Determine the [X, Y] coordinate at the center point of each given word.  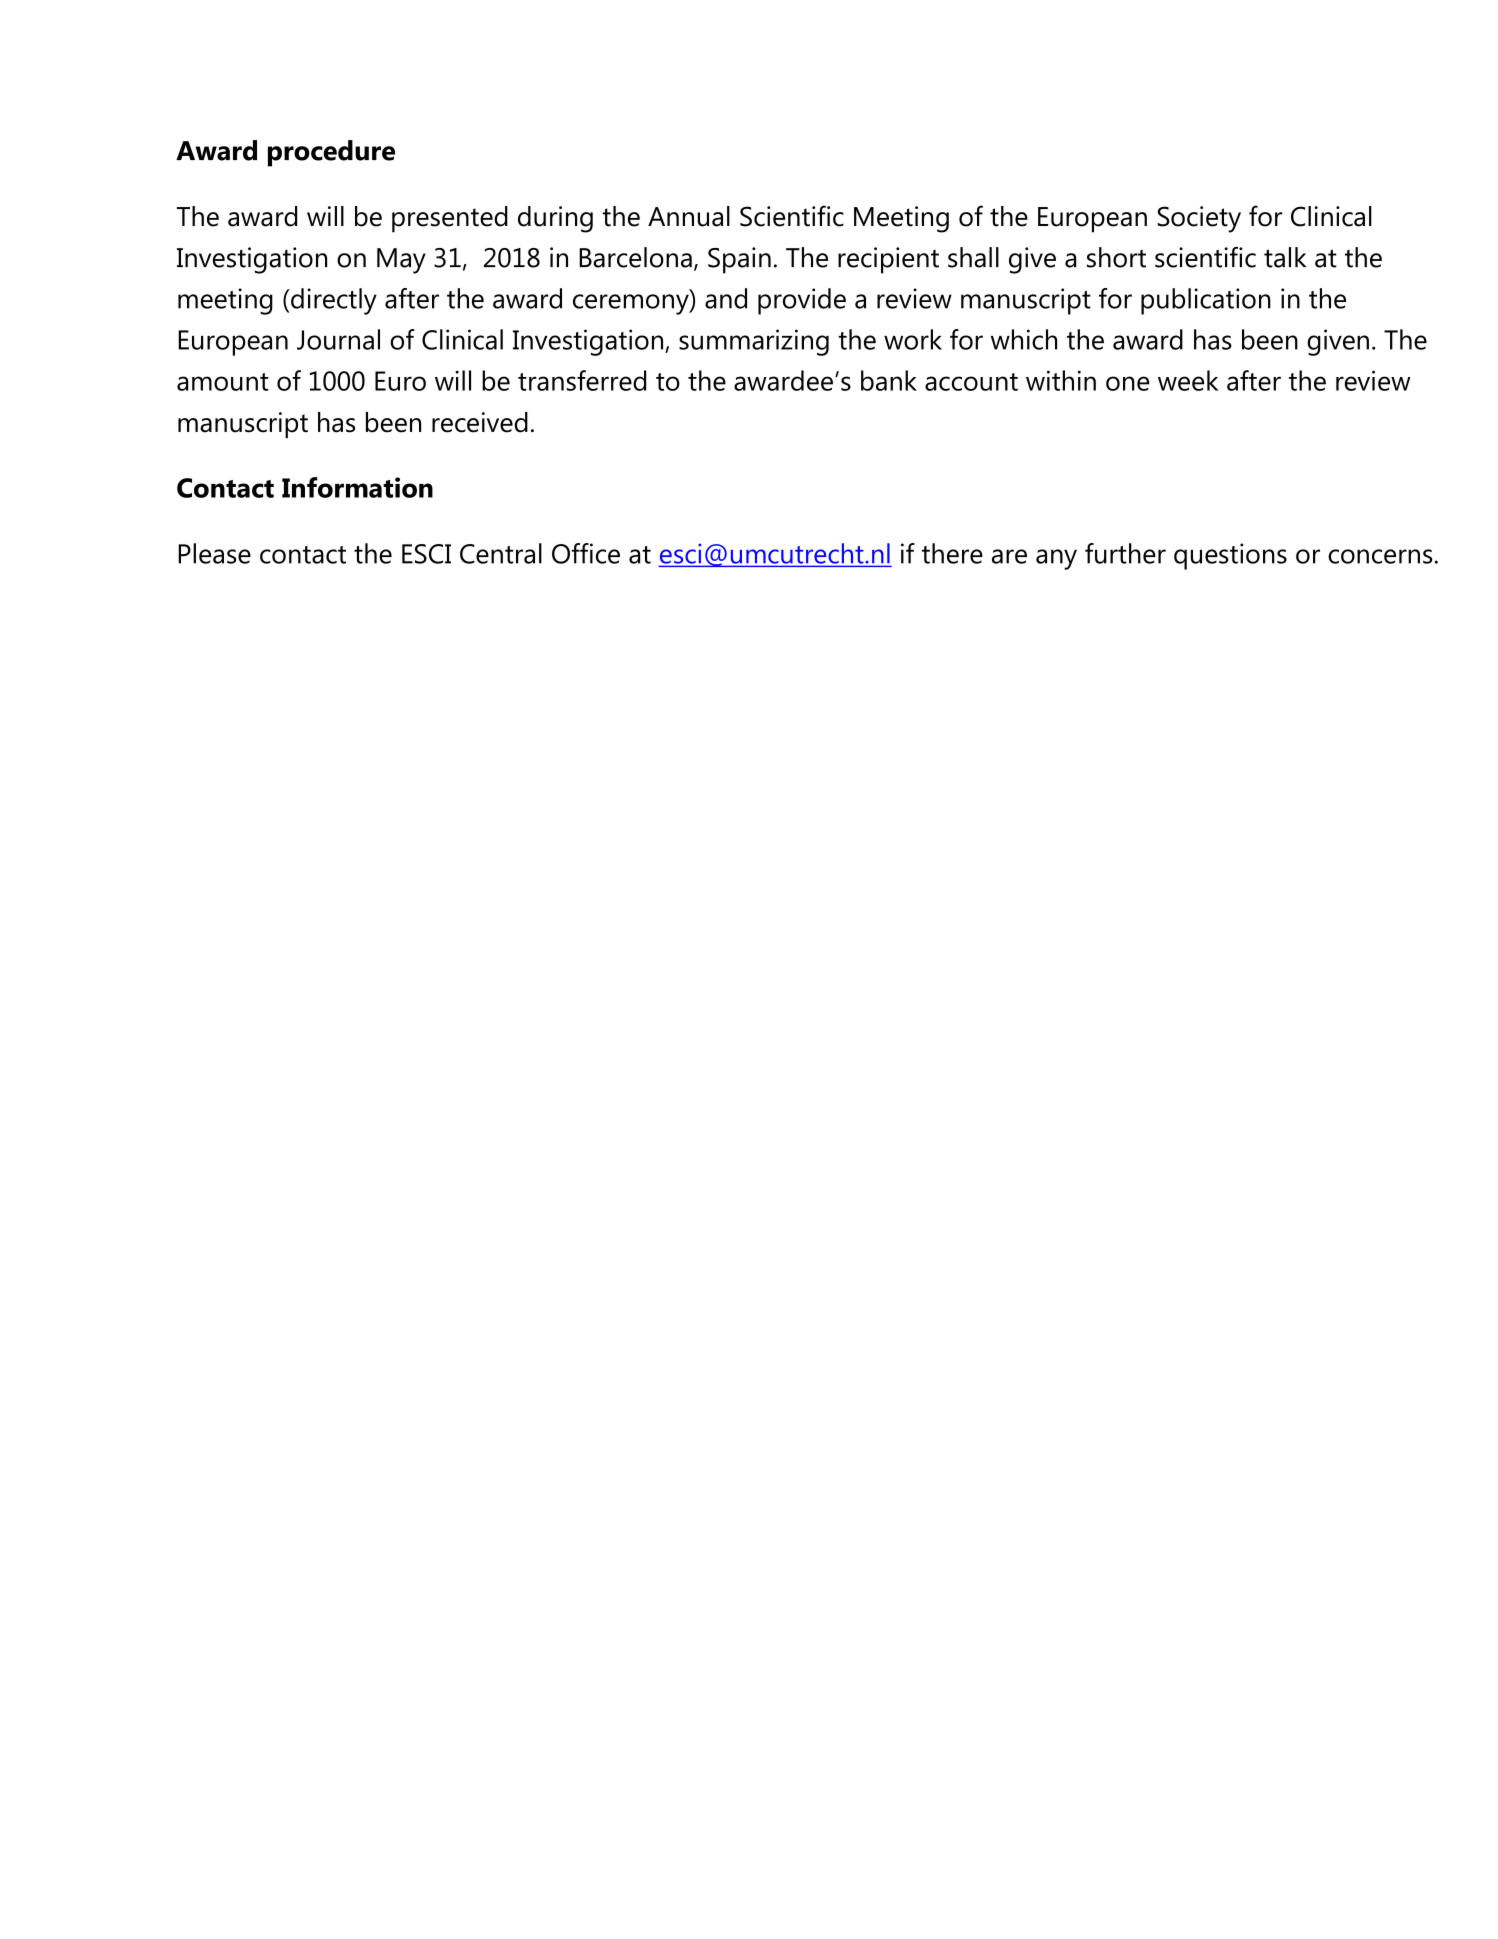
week [1188, 380]
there [952, 553]
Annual [689, 216]
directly [333, 301]
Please [214, 553]
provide [802, 301]
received [480, 422]
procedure [331, 153]
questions [1230, 556]
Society [1199, 219]
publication [1206, 301]
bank [889, 380]
